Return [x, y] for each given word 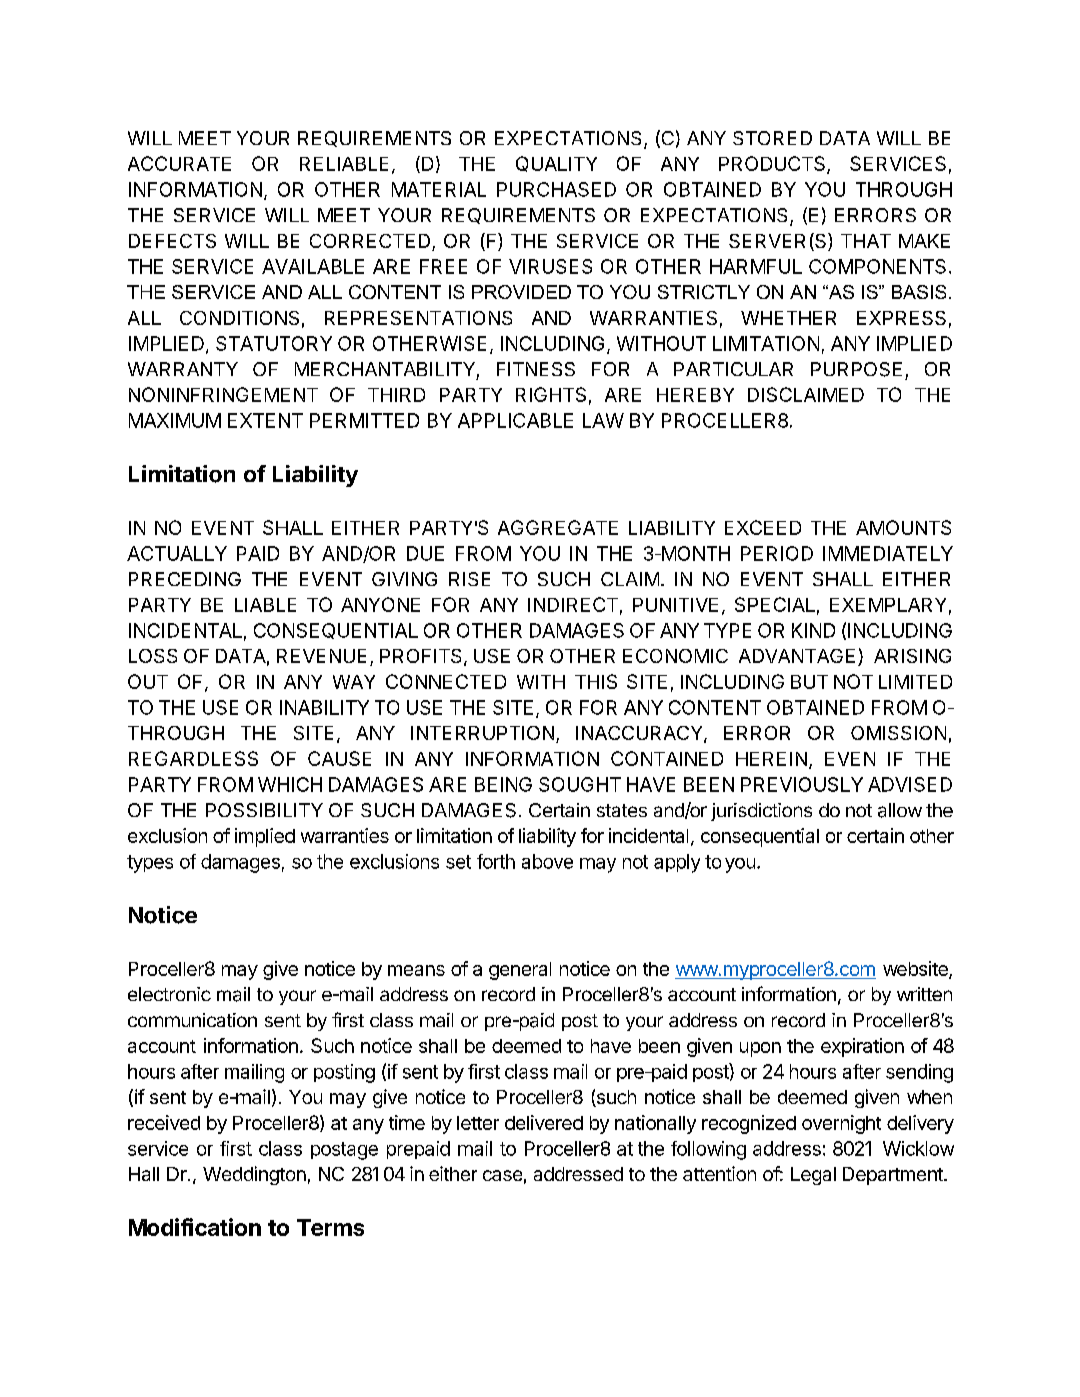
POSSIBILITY [264, 810]
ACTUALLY [177, 553]
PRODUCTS [773, 165]
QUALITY [556, 164]
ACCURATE [179, 163]
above [547, 861]
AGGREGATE [558, 527]
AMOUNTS [903, 527]
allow [900, 810]
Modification [195, 1227]
